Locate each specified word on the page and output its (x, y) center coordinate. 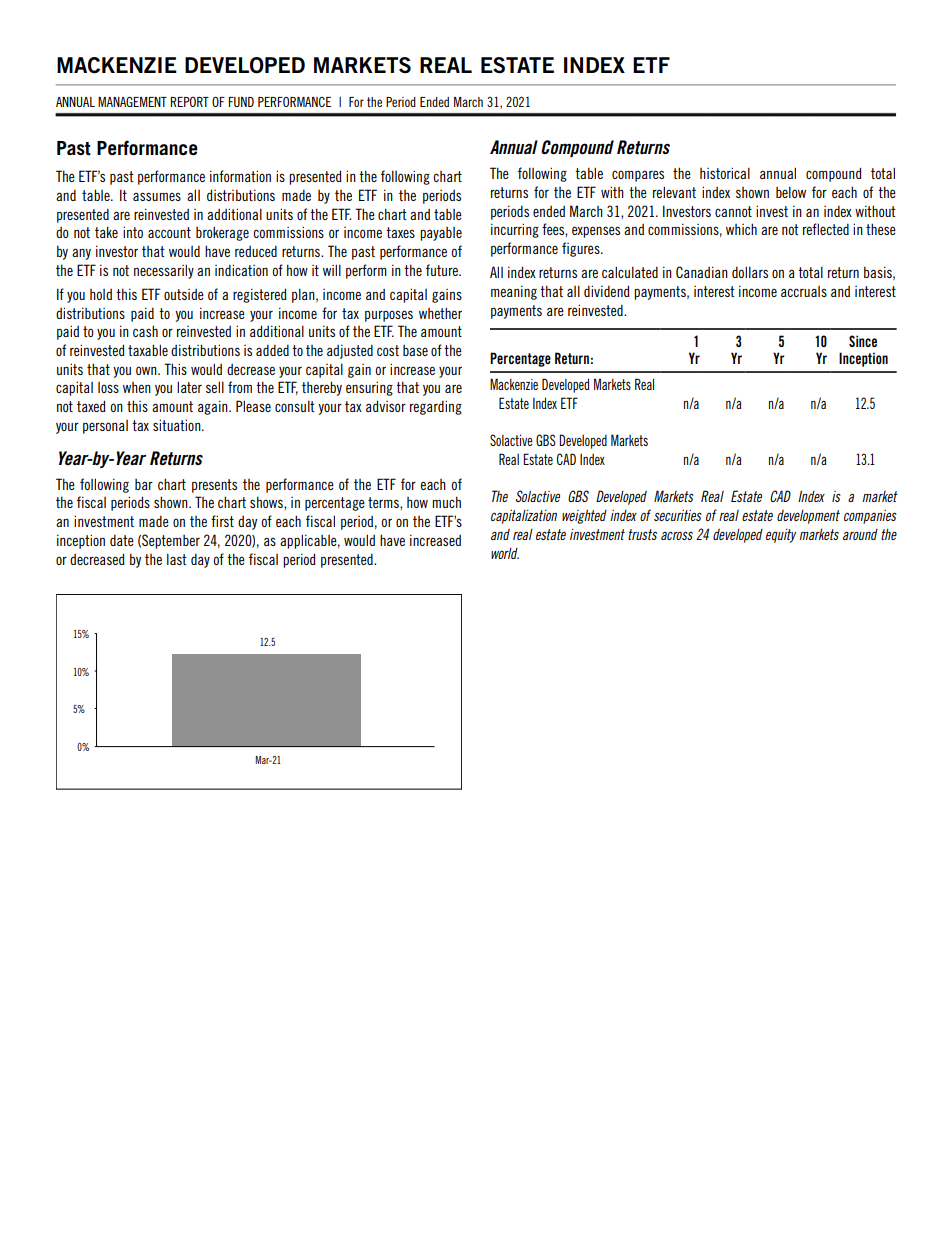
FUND (241, 102)
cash (145, 331)
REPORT (189, 102)
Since (863, 341)
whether (440, 313)
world (505, 553)
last (177, 559)
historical (725, 173)
